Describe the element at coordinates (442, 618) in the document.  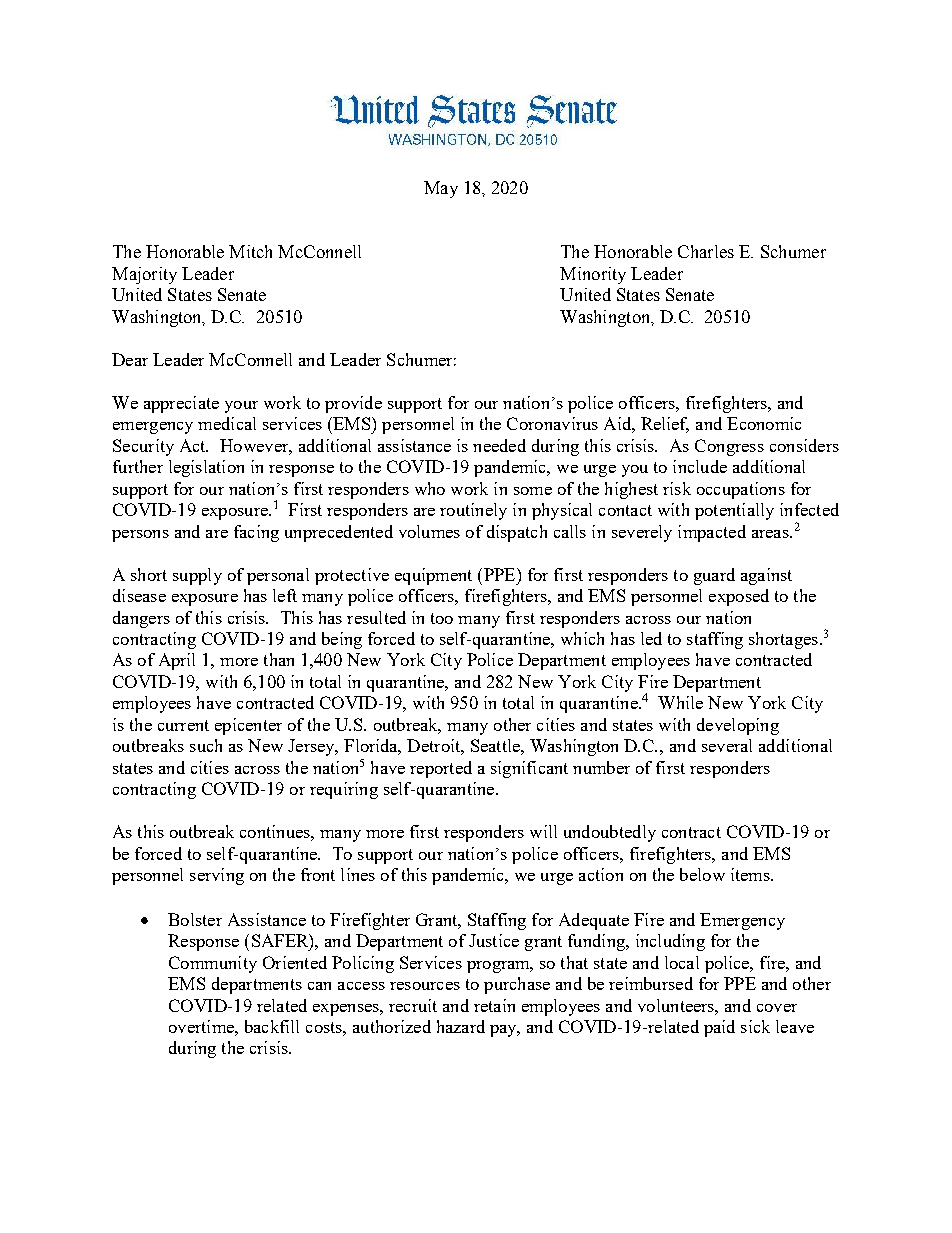
I see `too` at that location.
